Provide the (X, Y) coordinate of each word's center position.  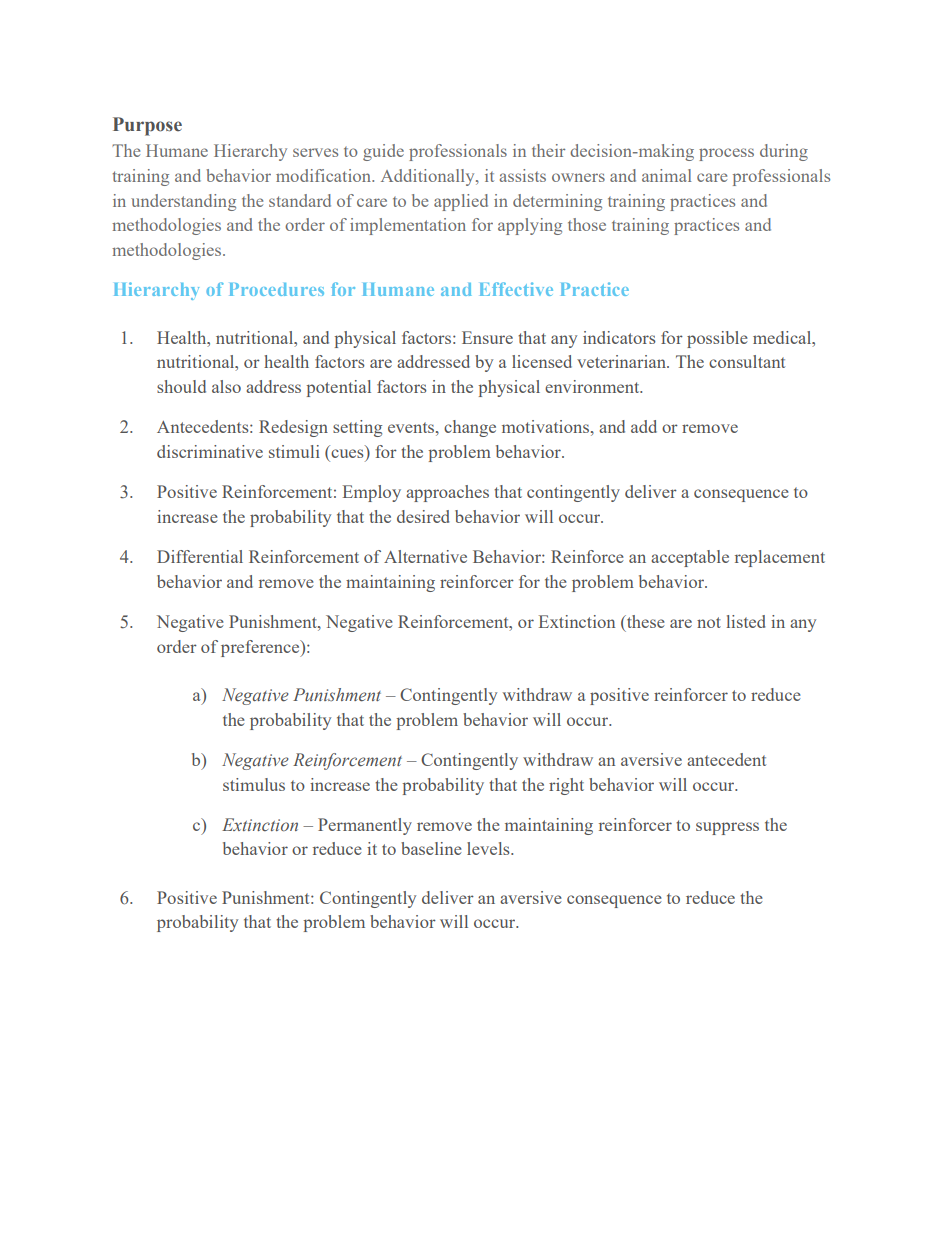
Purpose (147, 126)
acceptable (690, 558)
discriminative (210, 451)
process (726, 154)
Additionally (429, 177)
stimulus (254, 784)
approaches (447, 493)
